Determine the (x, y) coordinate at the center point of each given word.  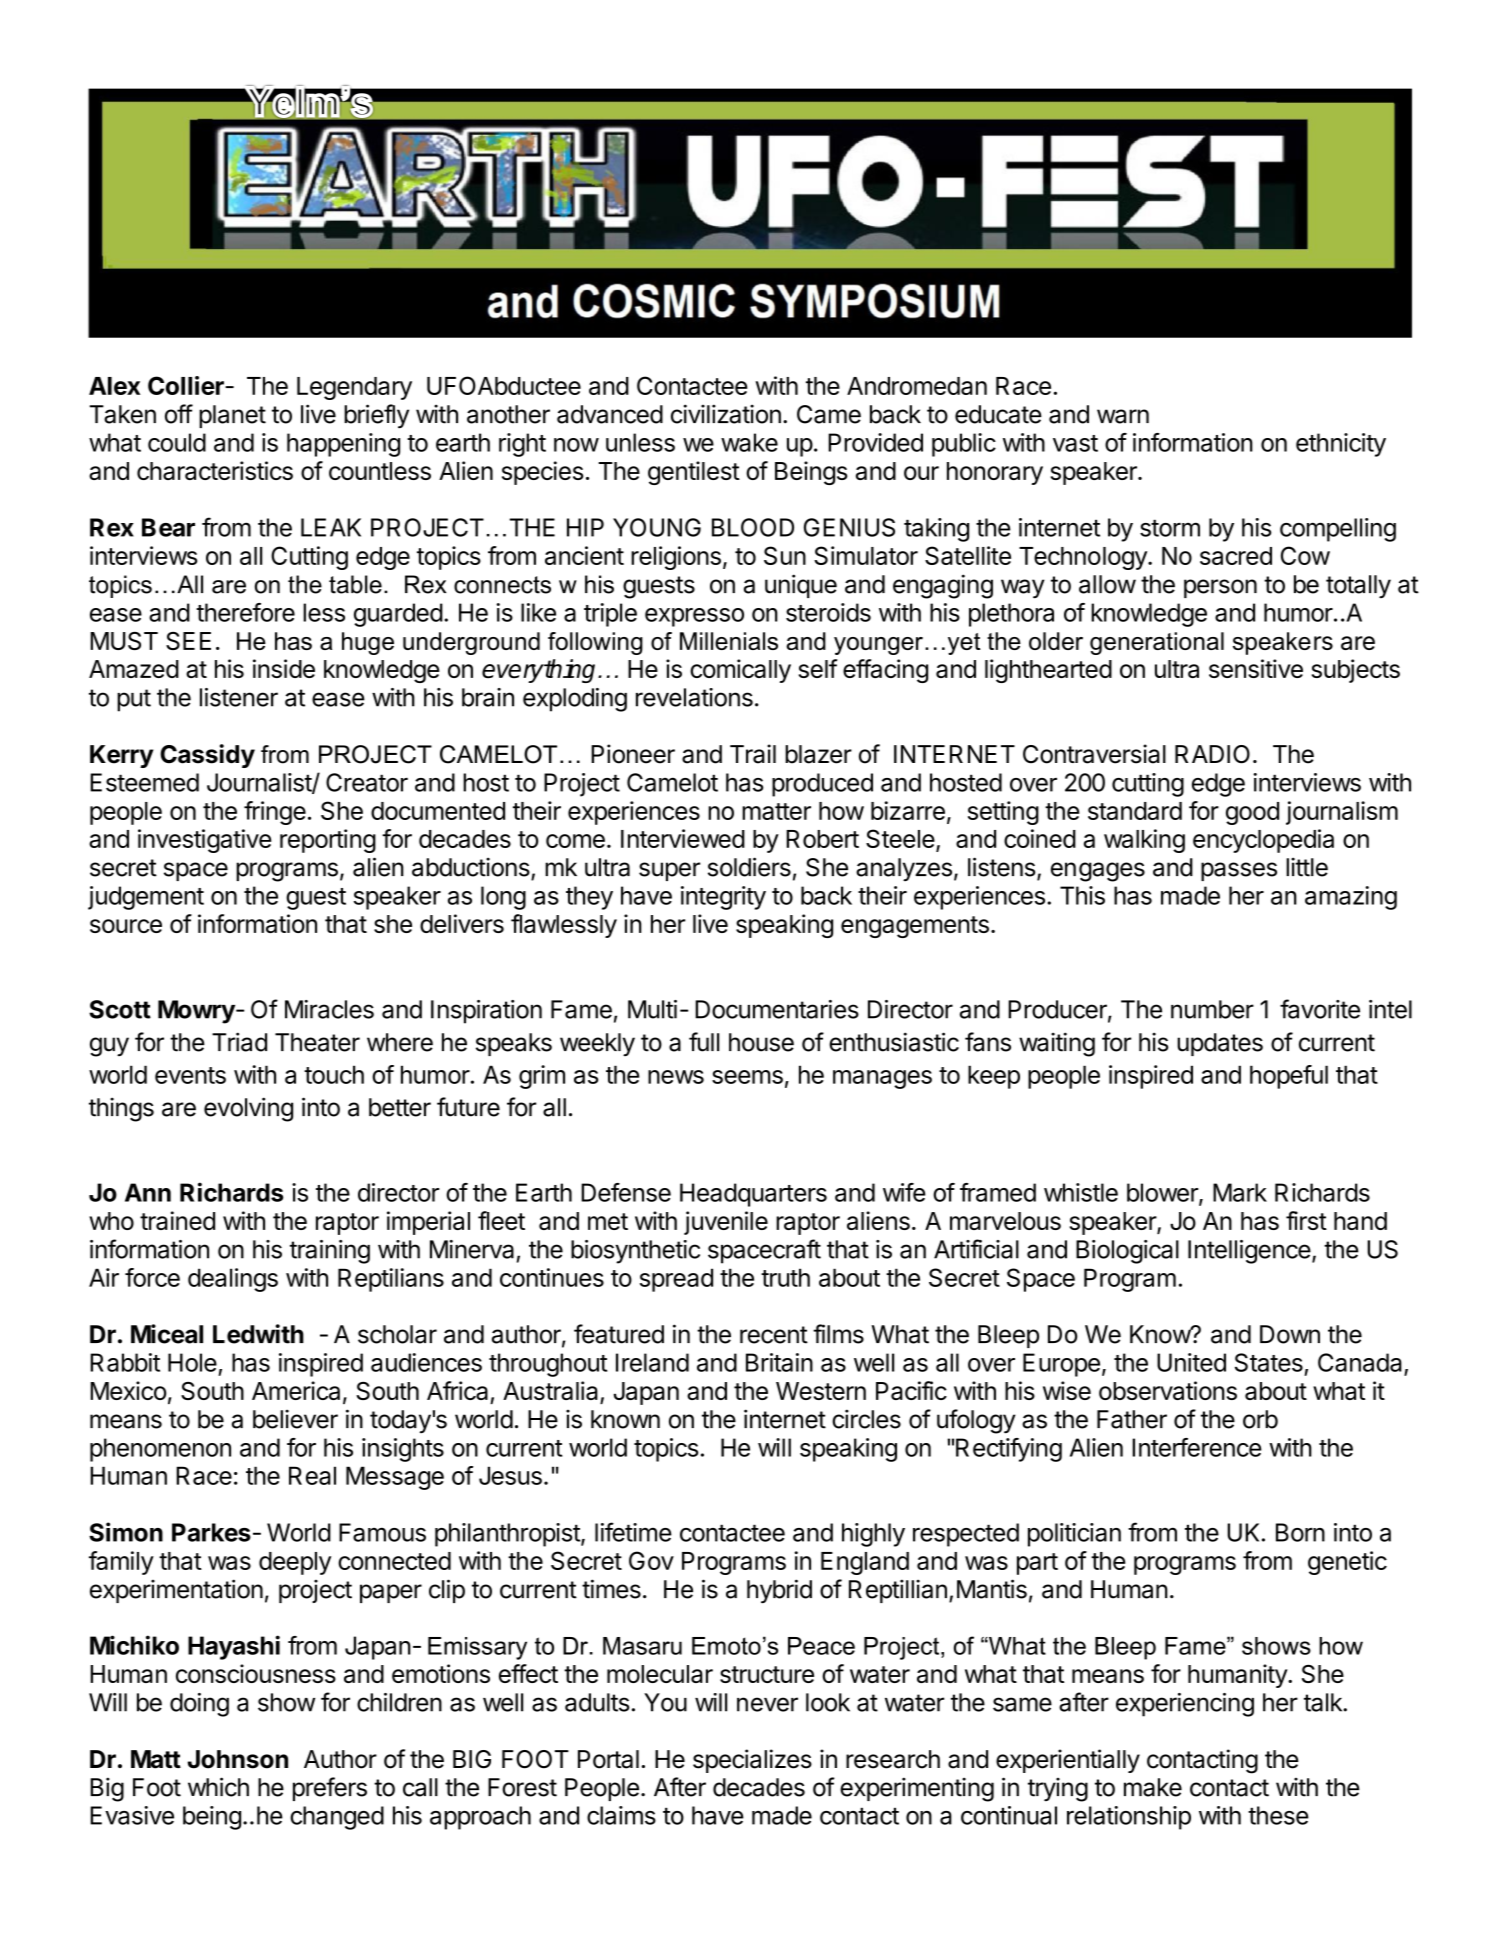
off (179, 414)
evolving (248, 1109)
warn (1123, 416)
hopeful (1289, 1077)
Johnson (238, 1759)
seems (747, 1077)
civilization (726, 414)
